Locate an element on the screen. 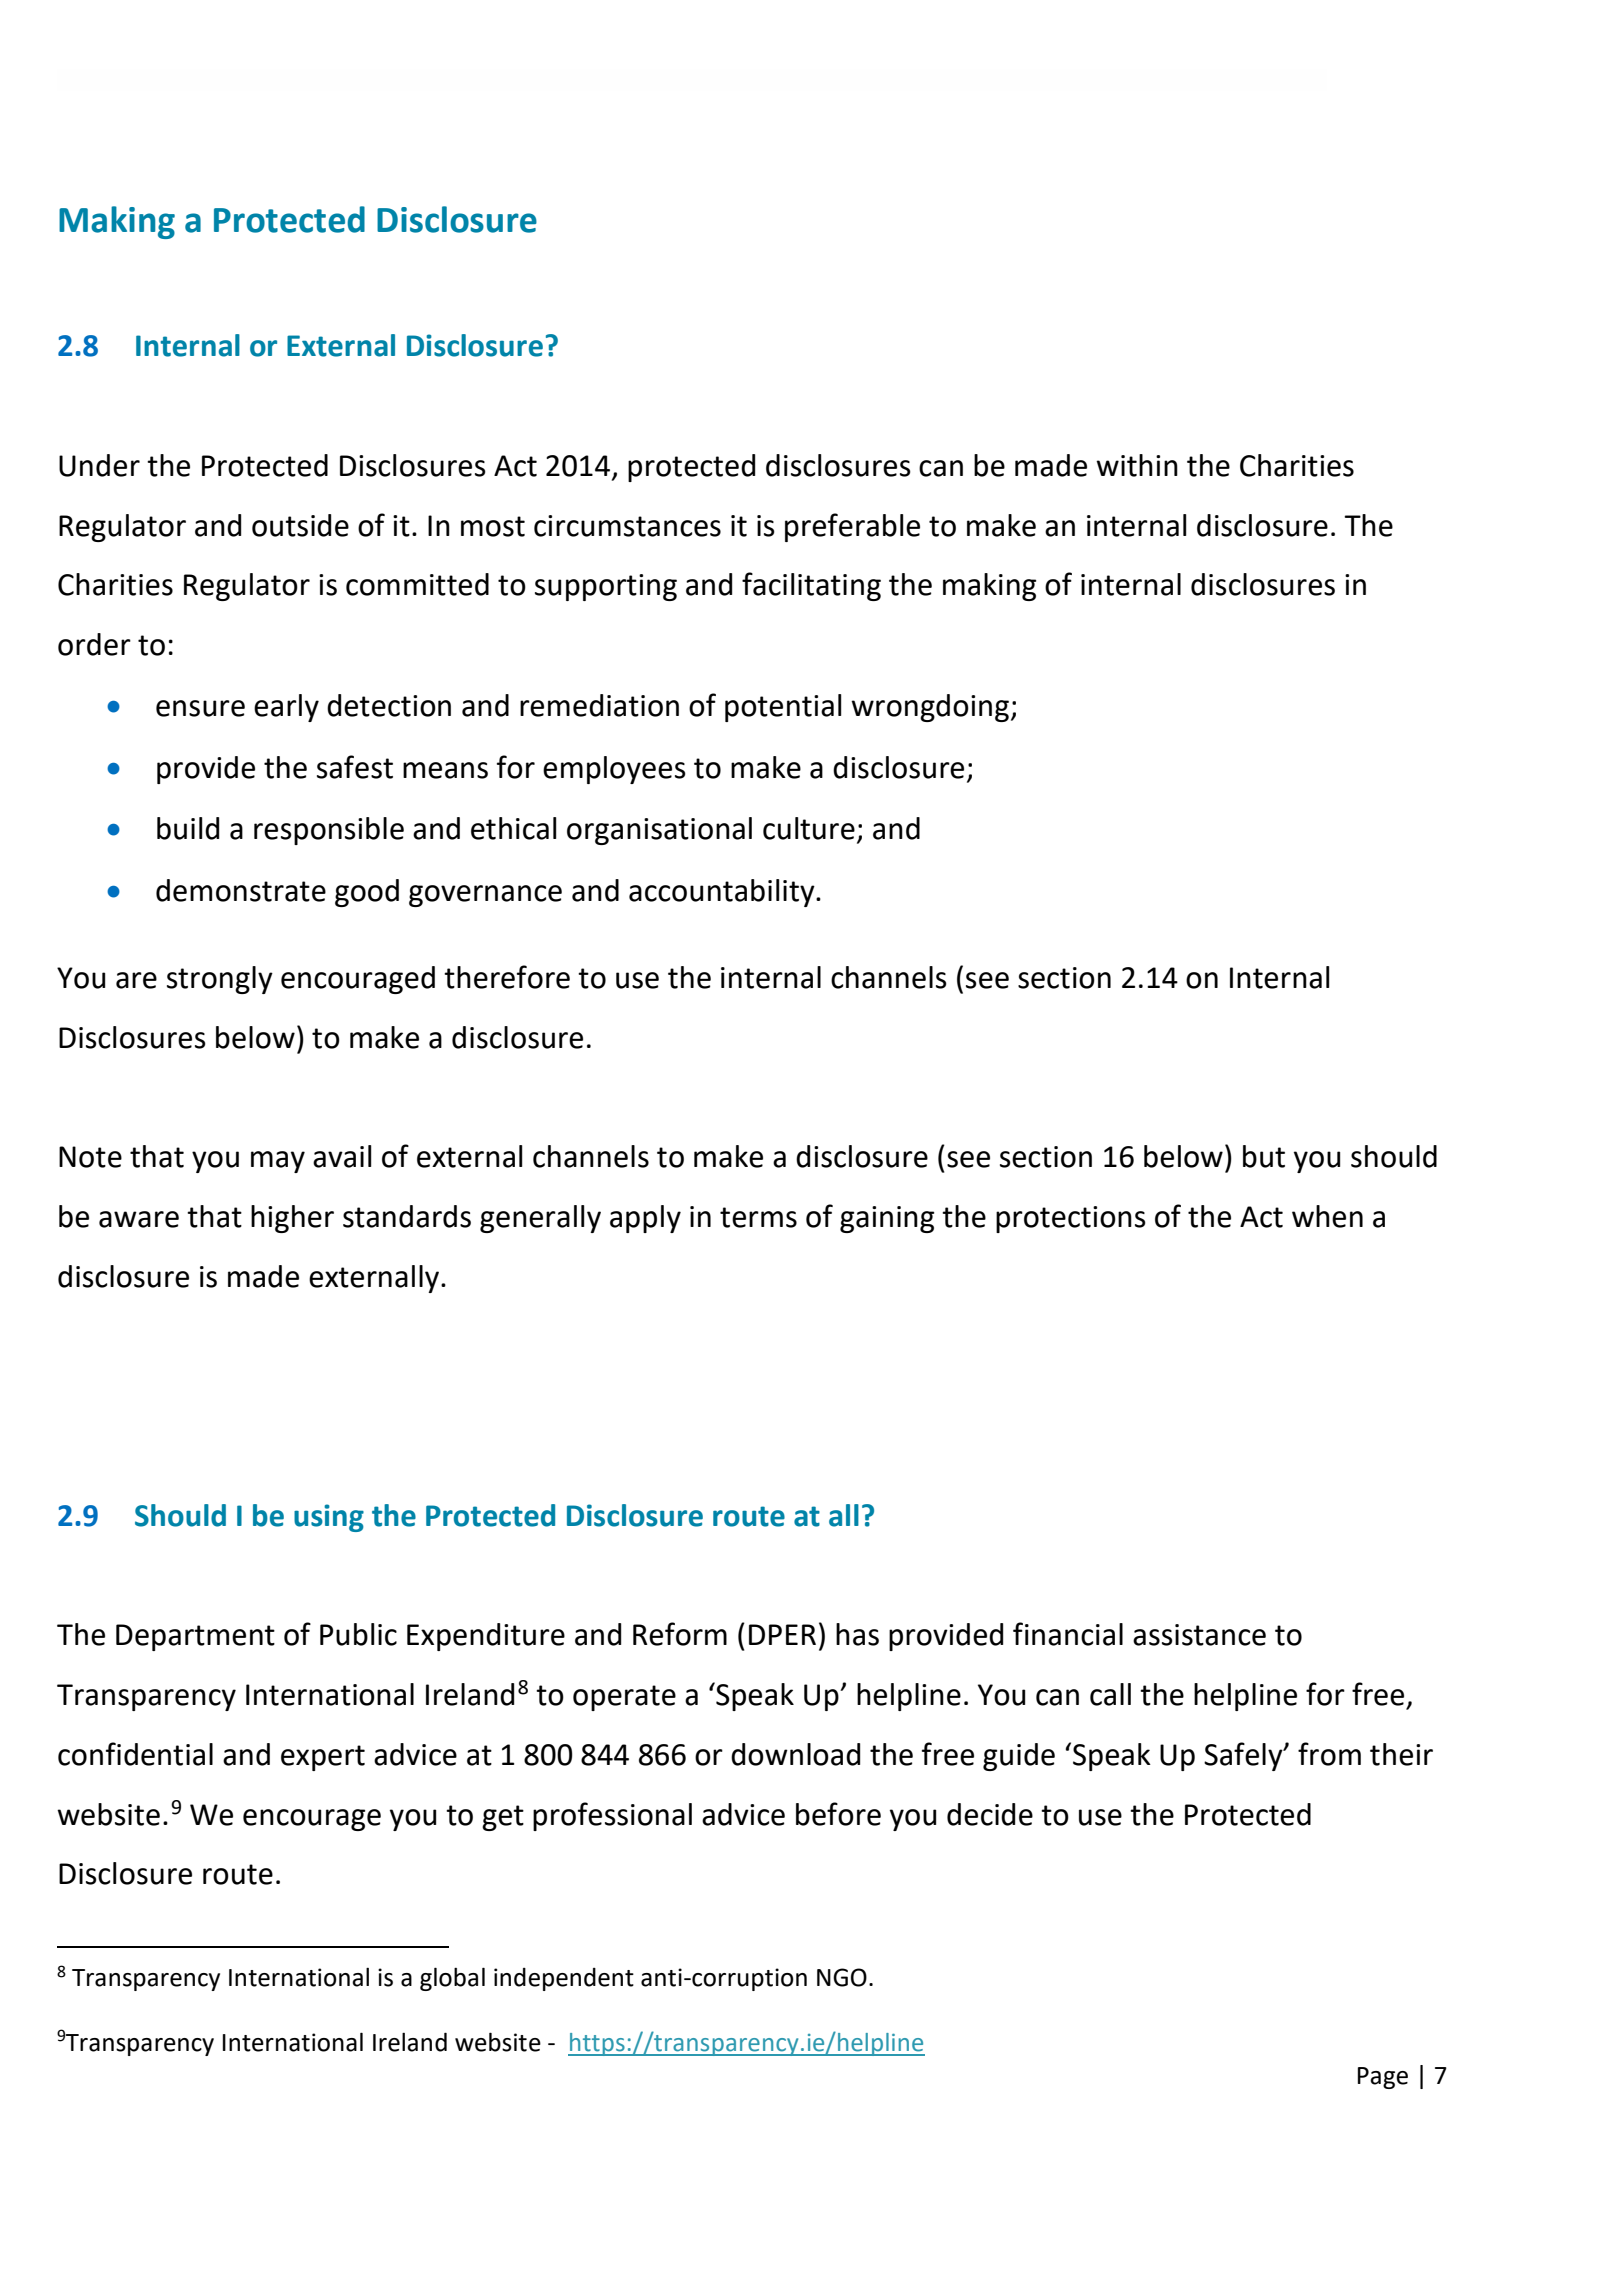 Image resolution: width=1619 pixels, height=2290 pixels. within is located at coordinates (1137, 465).
